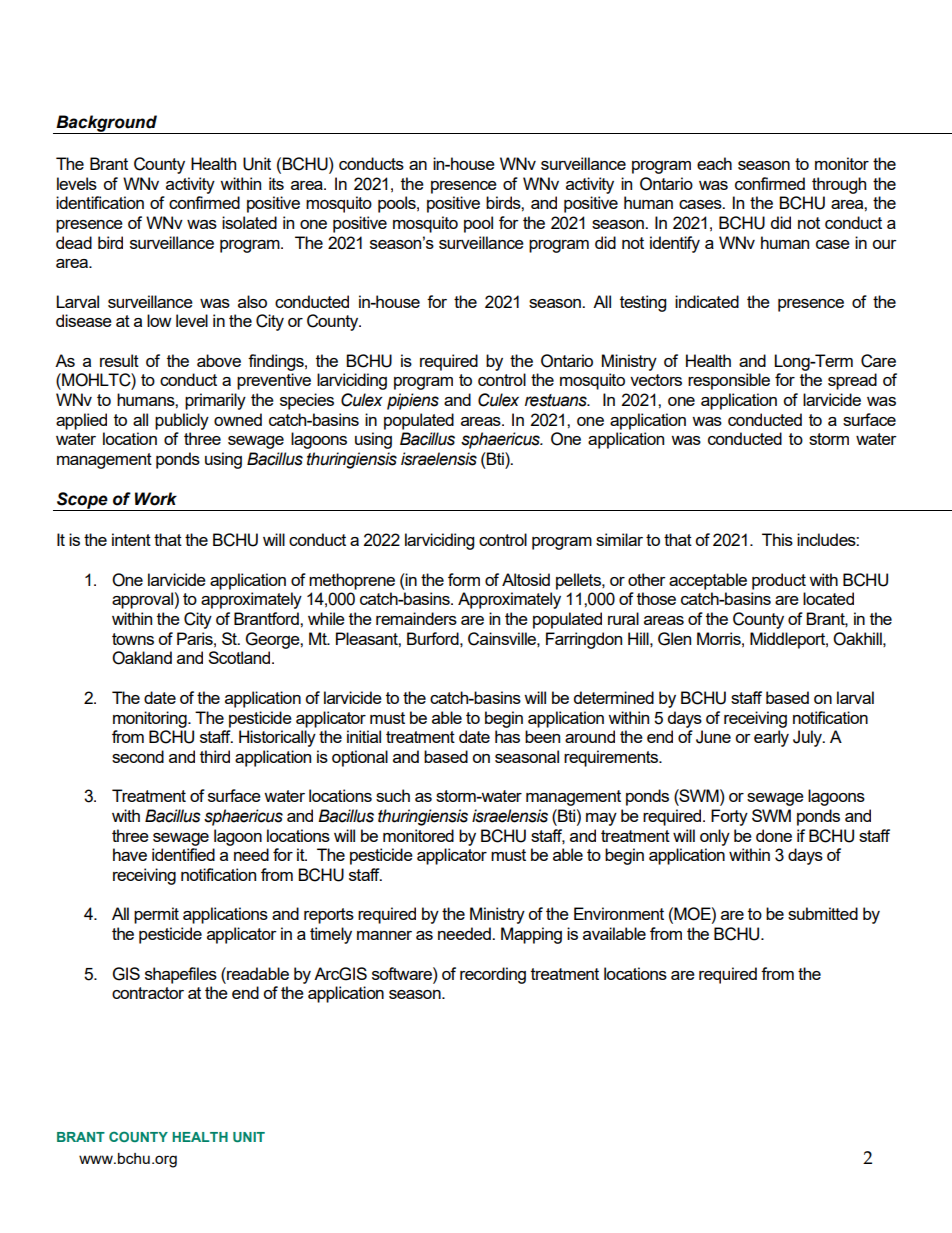 This screenshot has width=952, height=1233. I want to click on intent, so click(131, 539).
